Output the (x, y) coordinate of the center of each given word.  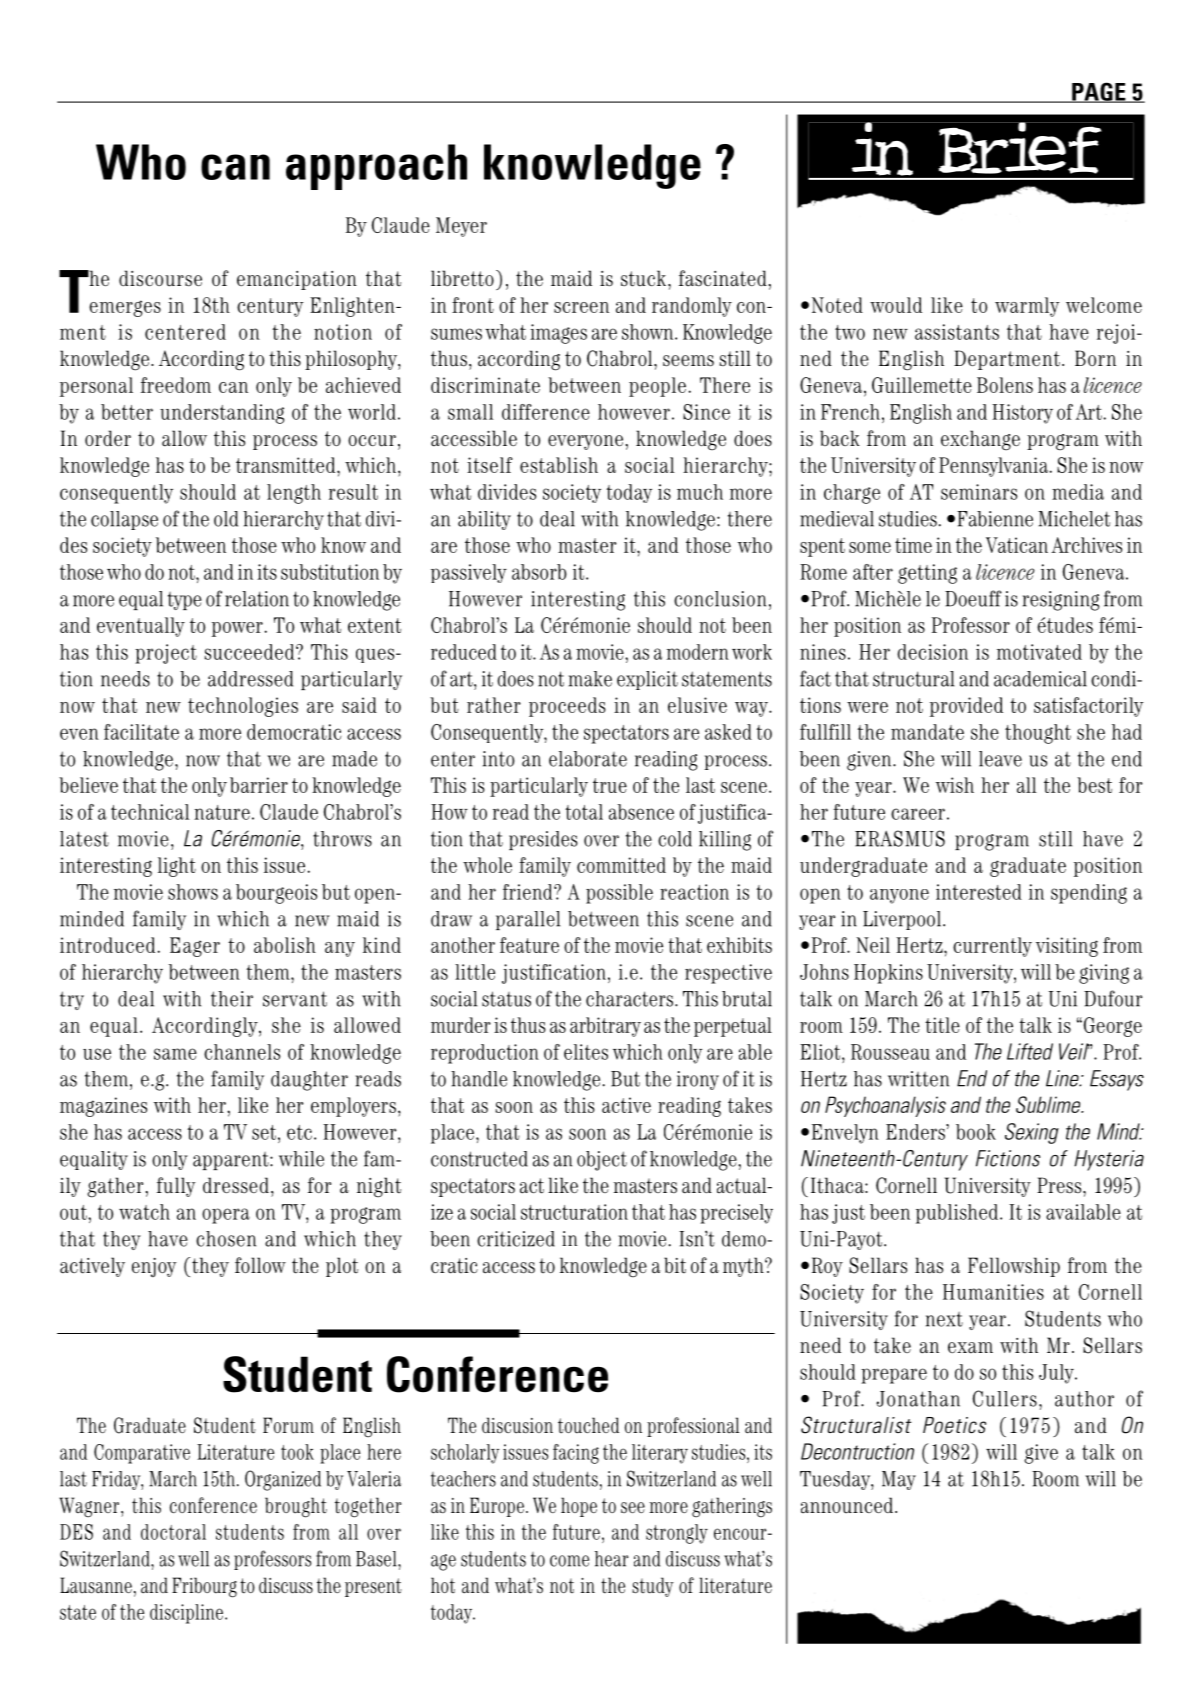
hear (611, 1559)
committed (621, 865)
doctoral (173, 1532)
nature (222, 812)
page (1099, 92)
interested (979, 892)
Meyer (461, 227)
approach (376, 167)
